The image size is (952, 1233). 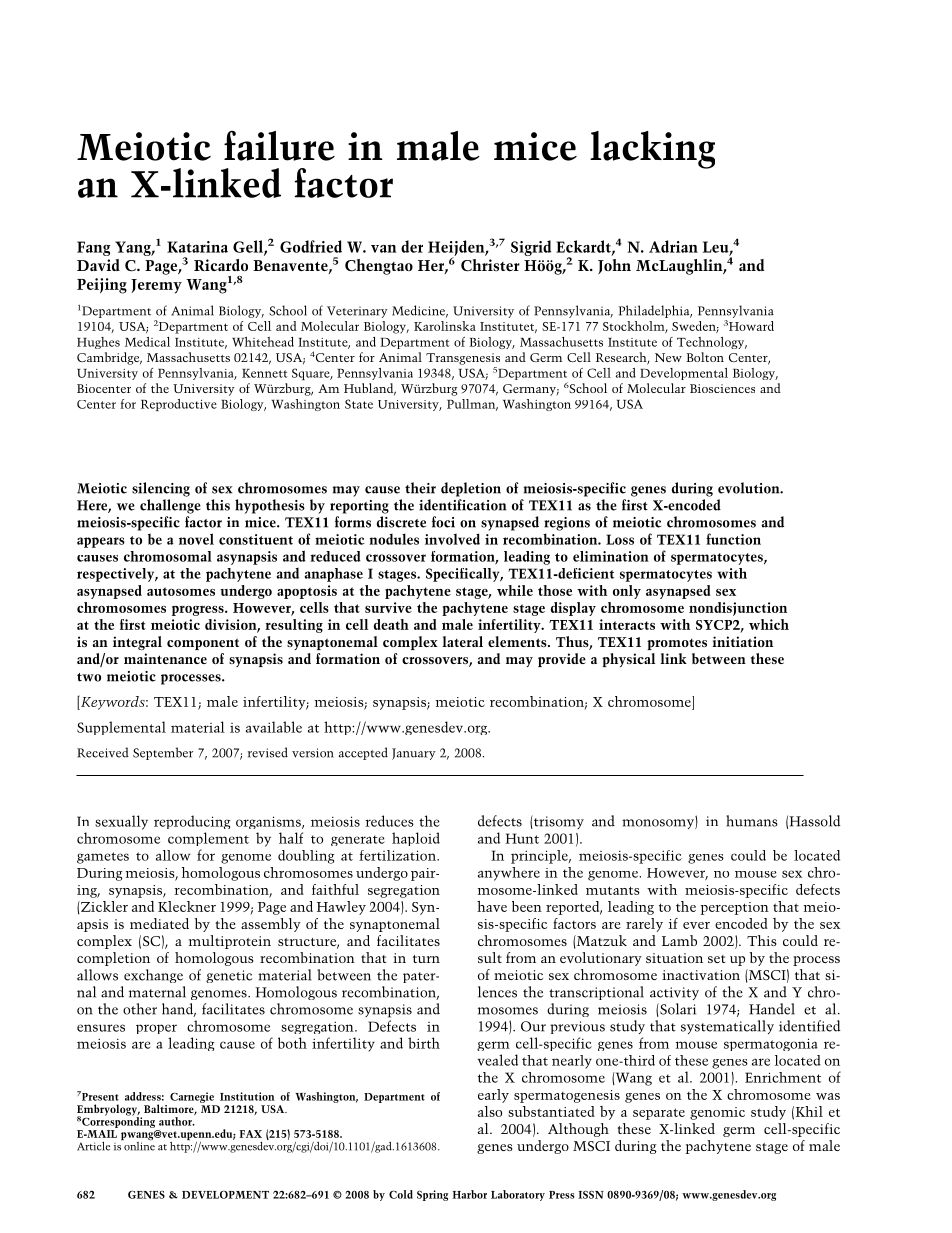 What do you see at coordinates (432, 1195) in the document?
I see `Spring` at bounding box center [432, 1195].
